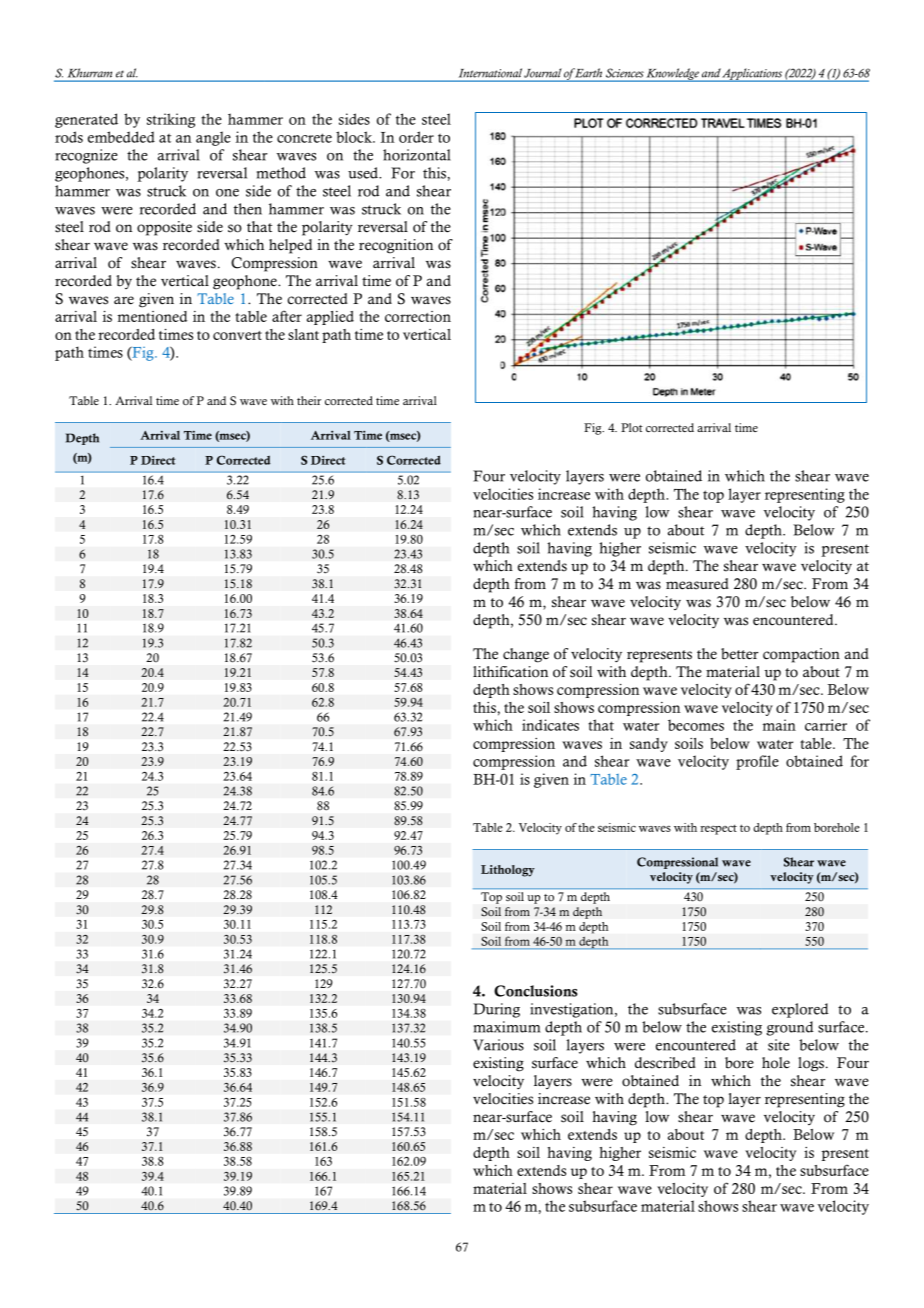 This document has height=1308, width=924. Describe the element at coordinates (496, 1010) in the document. I see `During` at that location.
